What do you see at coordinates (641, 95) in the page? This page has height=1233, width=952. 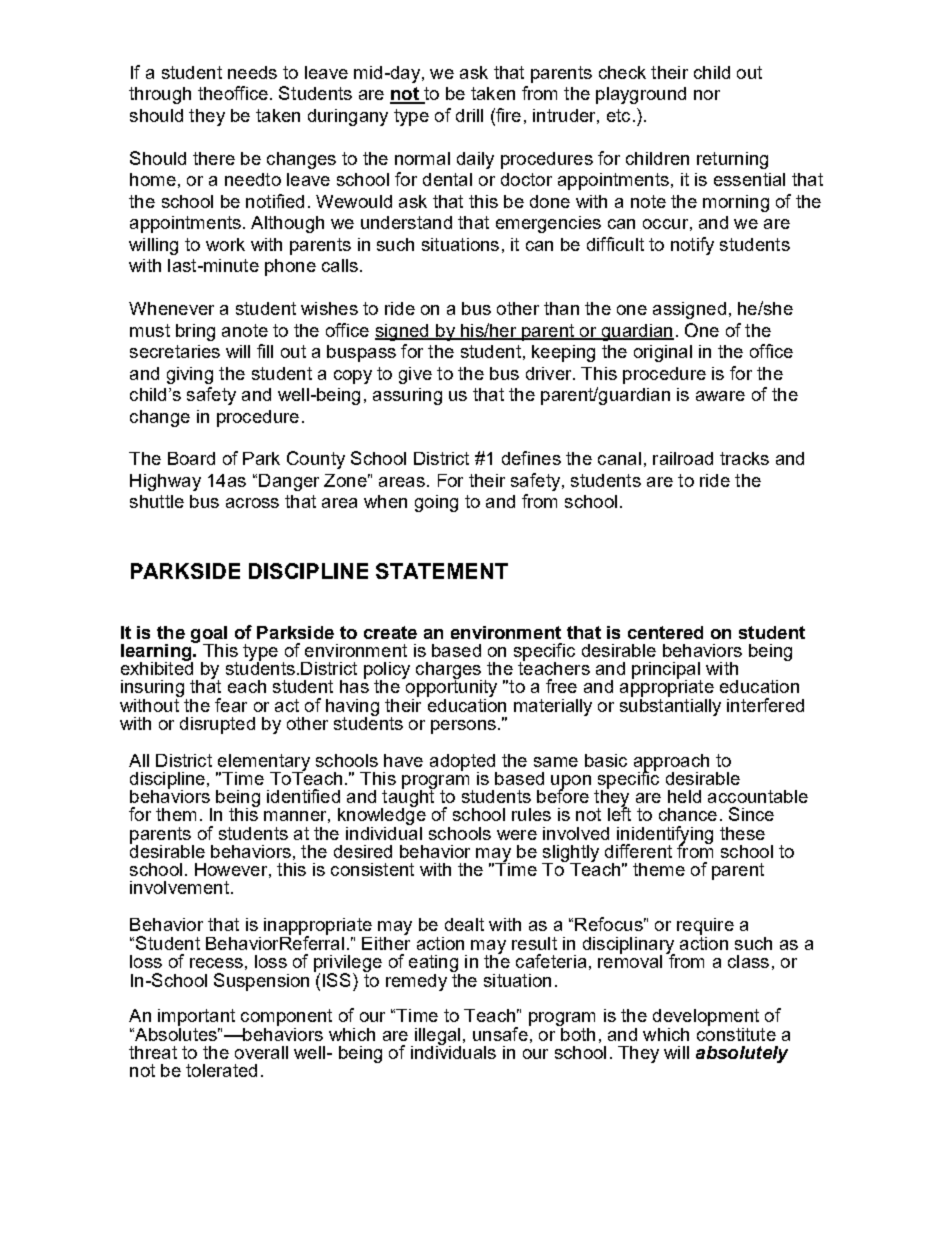 I see `playground` at bounding box center [641, 95].
